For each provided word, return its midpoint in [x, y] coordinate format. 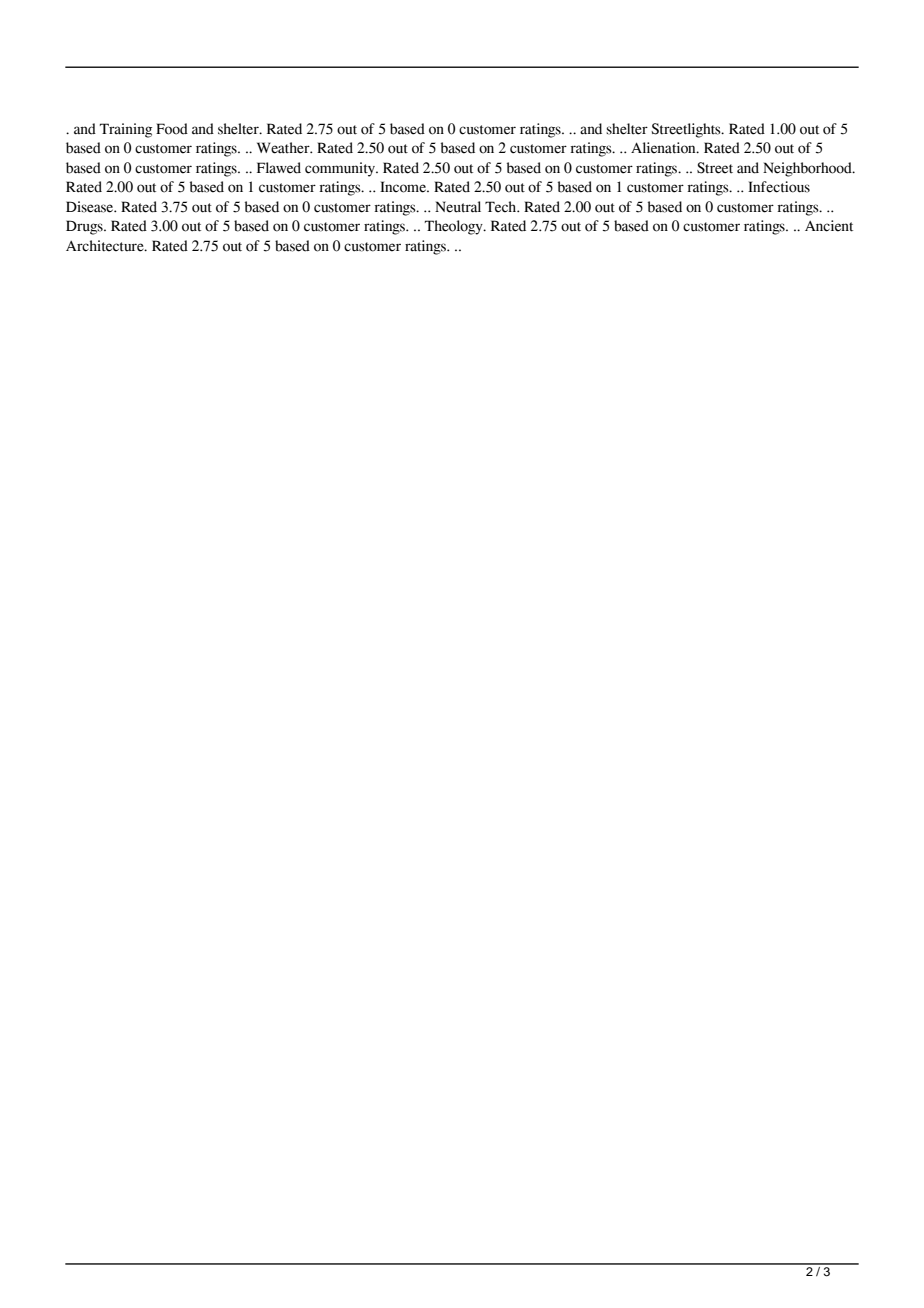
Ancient [829, 226]
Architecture [106, 246]
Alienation [664, 148]
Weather [284, 148]
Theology [455, 227]
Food [172, 129]
